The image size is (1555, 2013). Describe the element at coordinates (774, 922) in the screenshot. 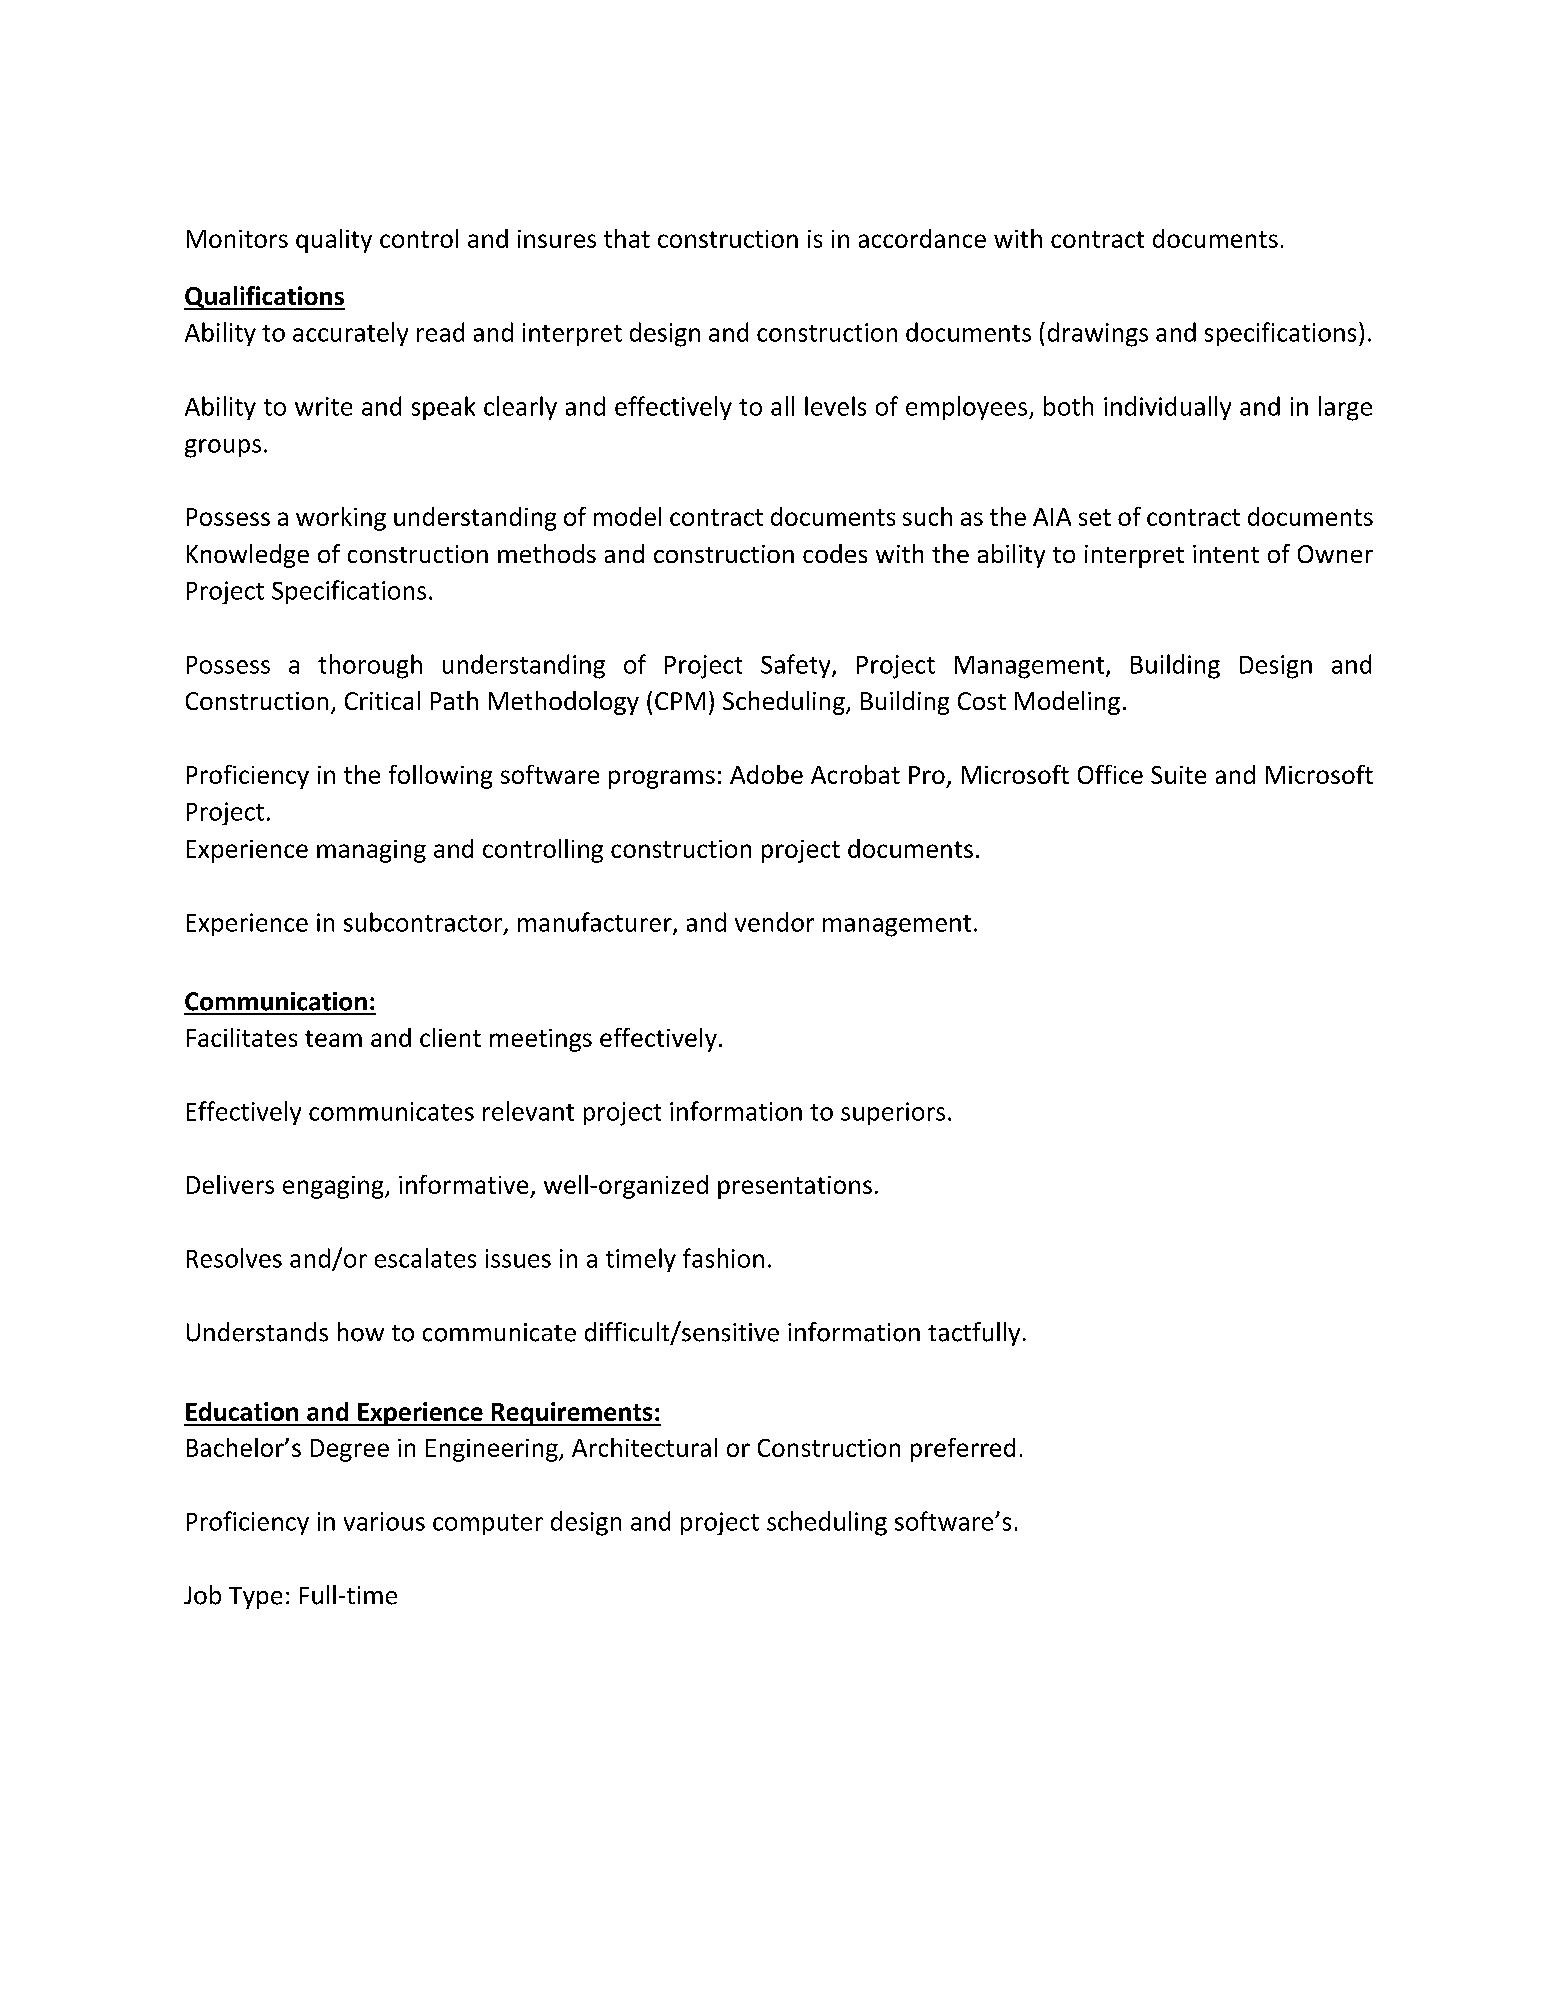

I see `vendor` at that location.
